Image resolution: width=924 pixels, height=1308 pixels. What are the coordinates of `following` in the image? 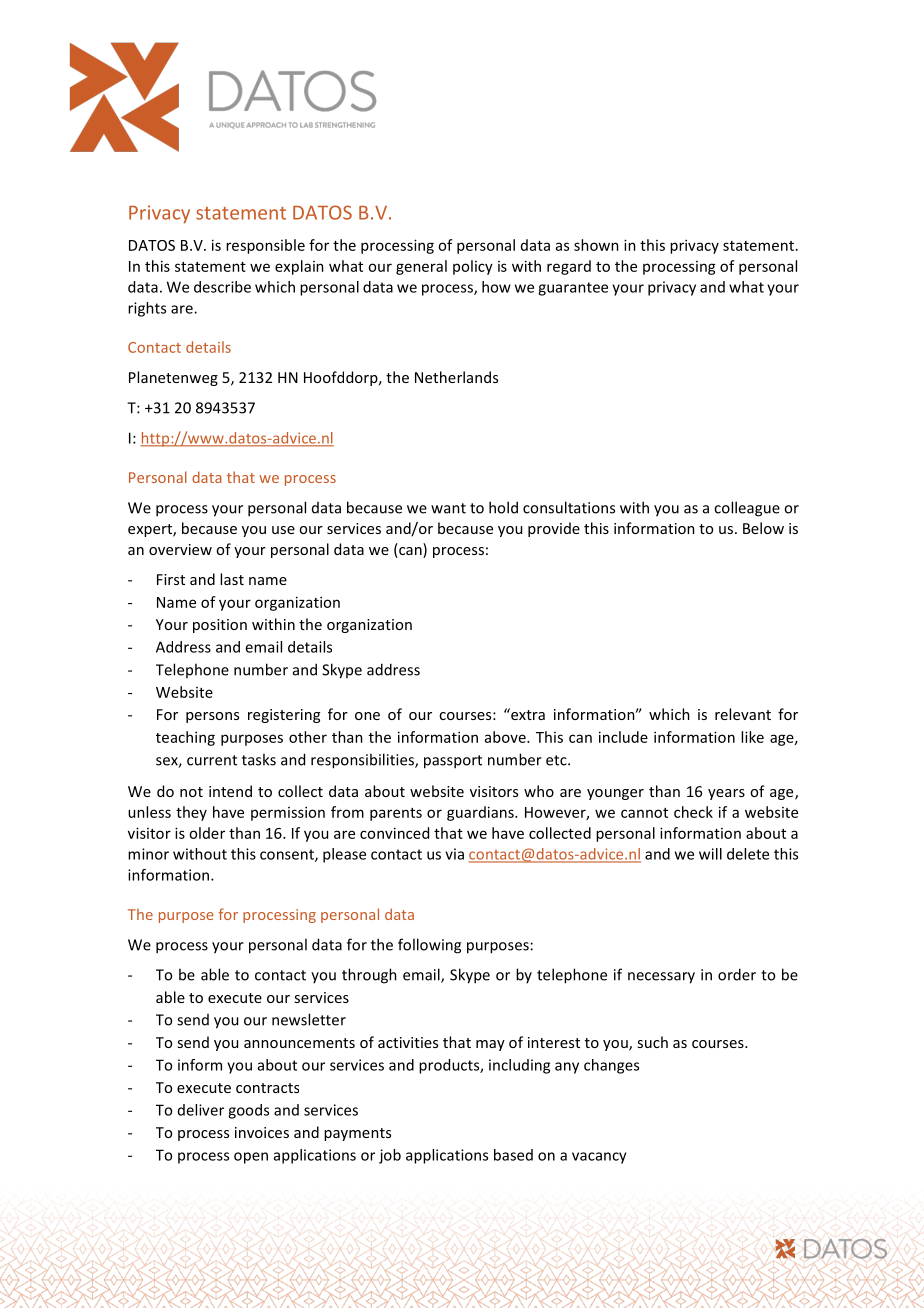 It's located at (429, 946).
